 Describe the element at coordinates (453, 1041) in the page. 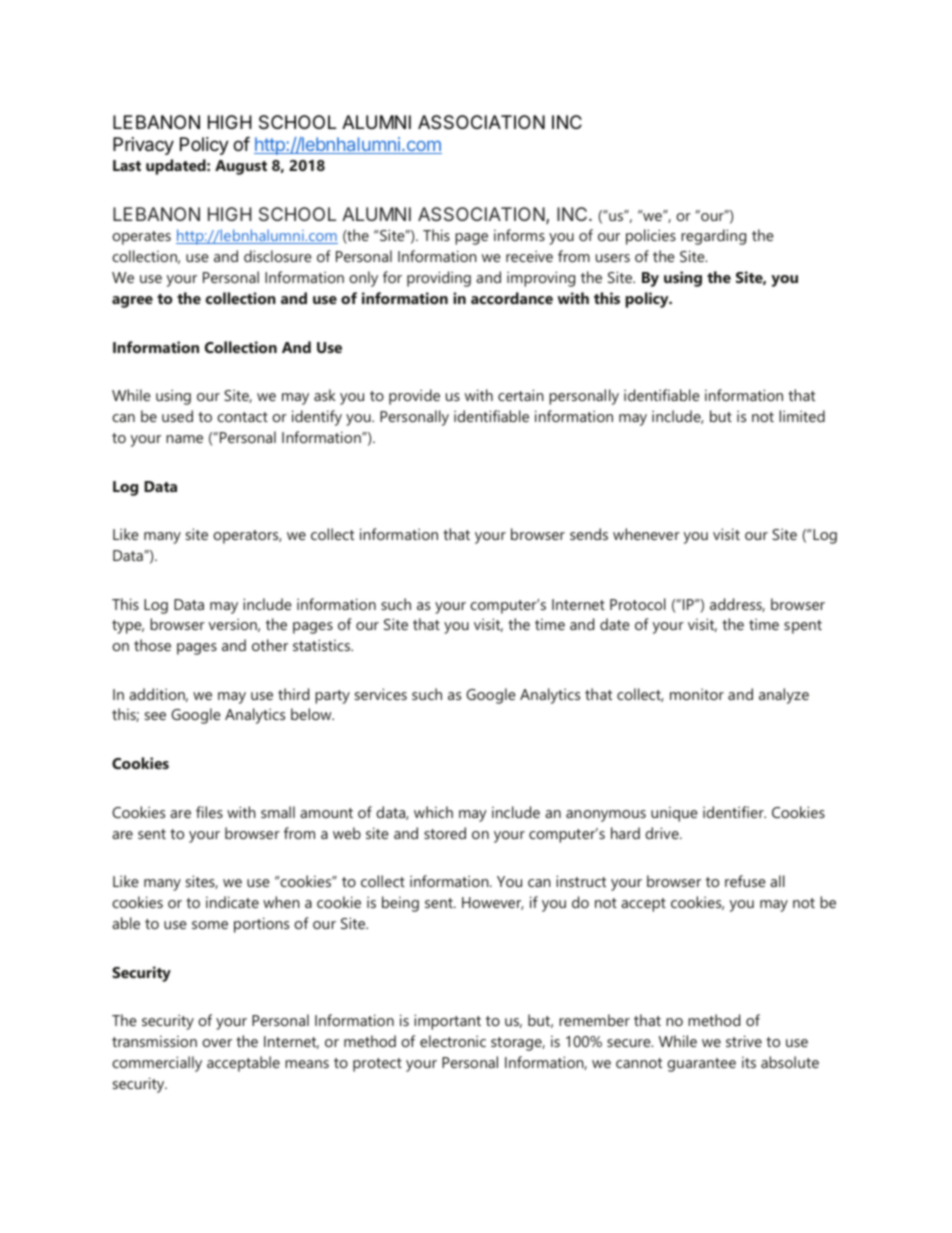

I see `electronic` at that location.
